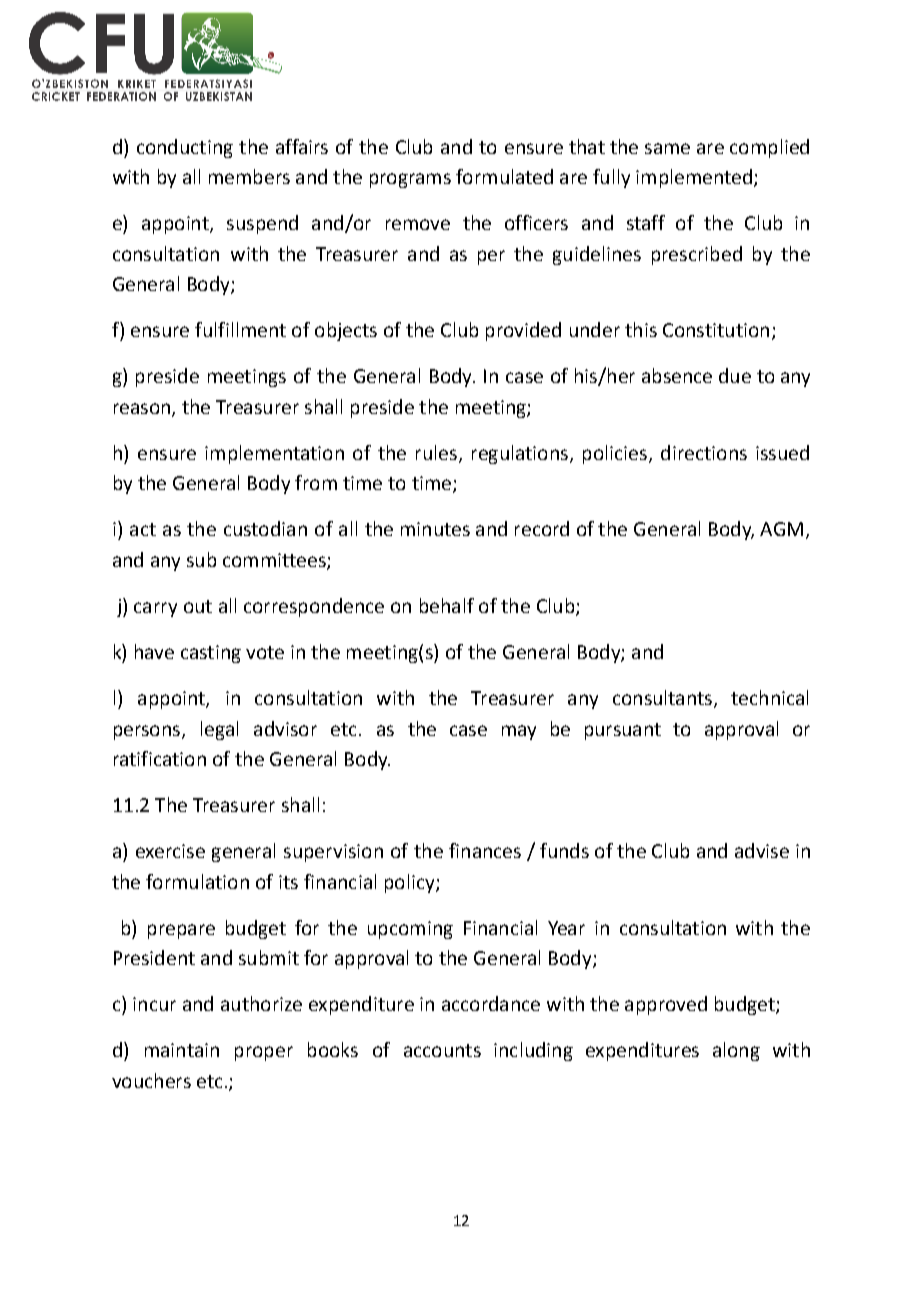 This screenshot has width=924, height=1307. What do you see at coordinates (170, 851) in the screenshot?
I see `exercise` at bounding box center [170, 851].
